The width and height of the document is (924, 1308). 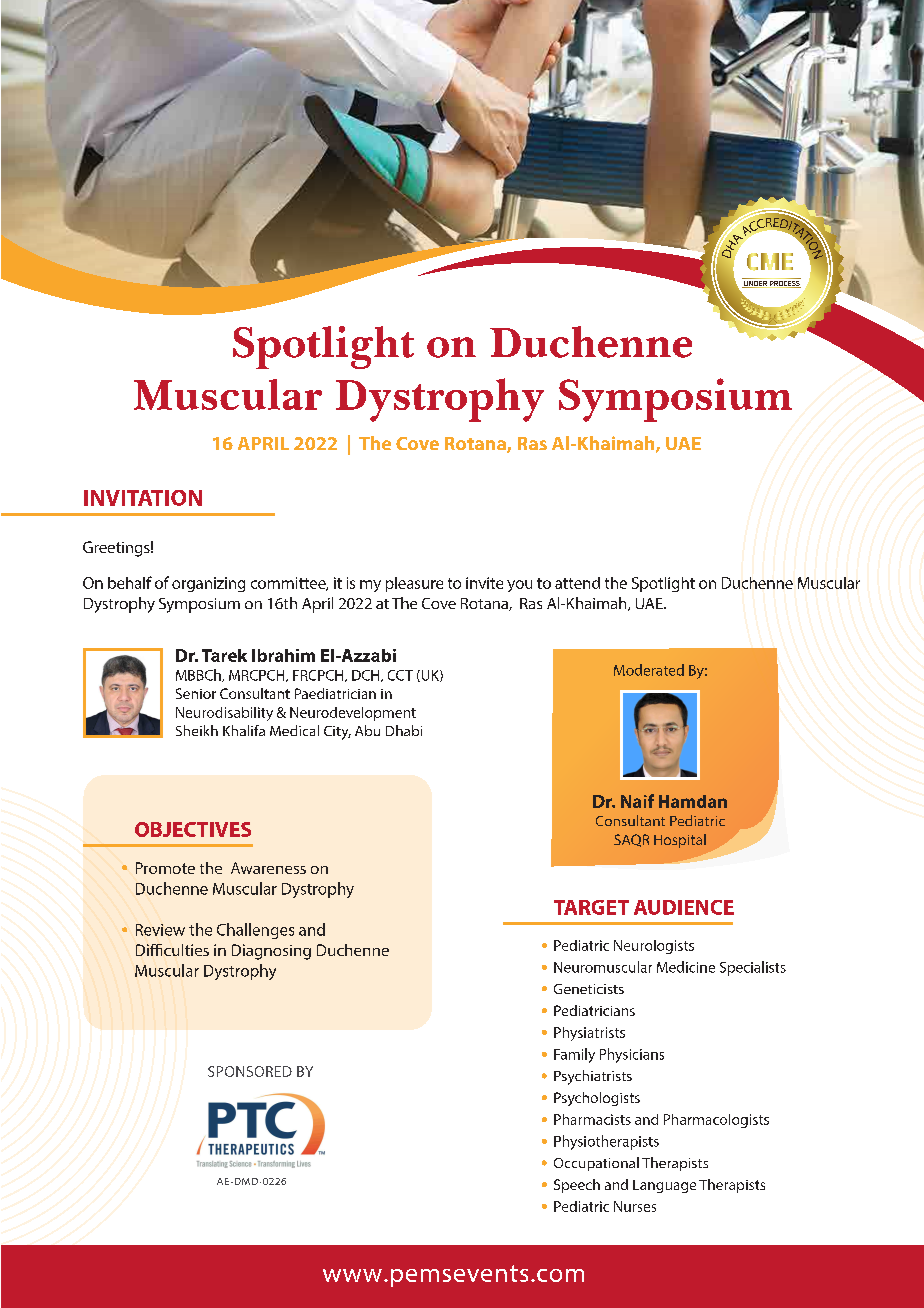 I want to click on Awareness, so click(x=268, y=868).
